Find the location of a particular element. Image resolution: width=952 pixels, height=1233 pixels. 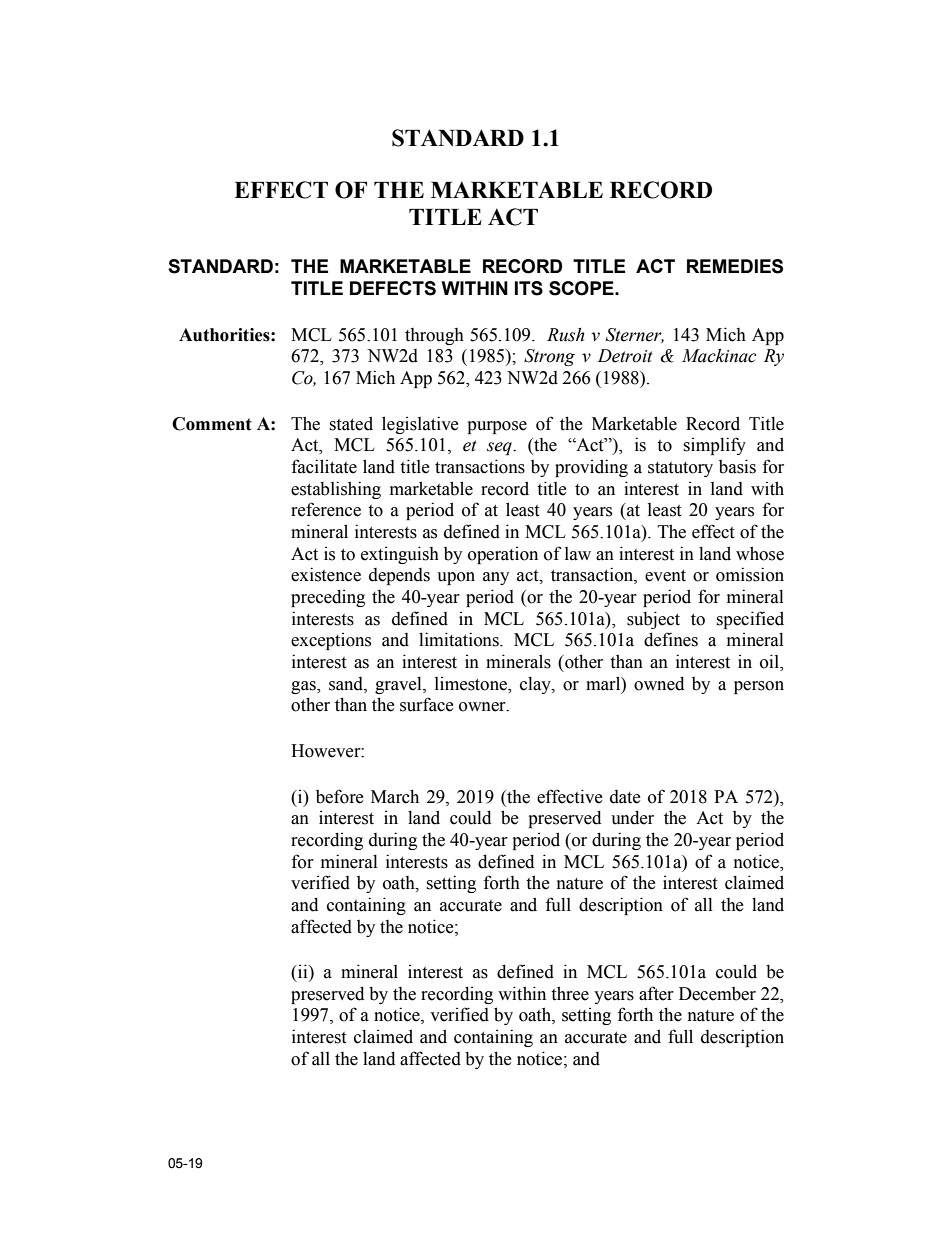

REMEDIES is located at coordinates (735, 266).
